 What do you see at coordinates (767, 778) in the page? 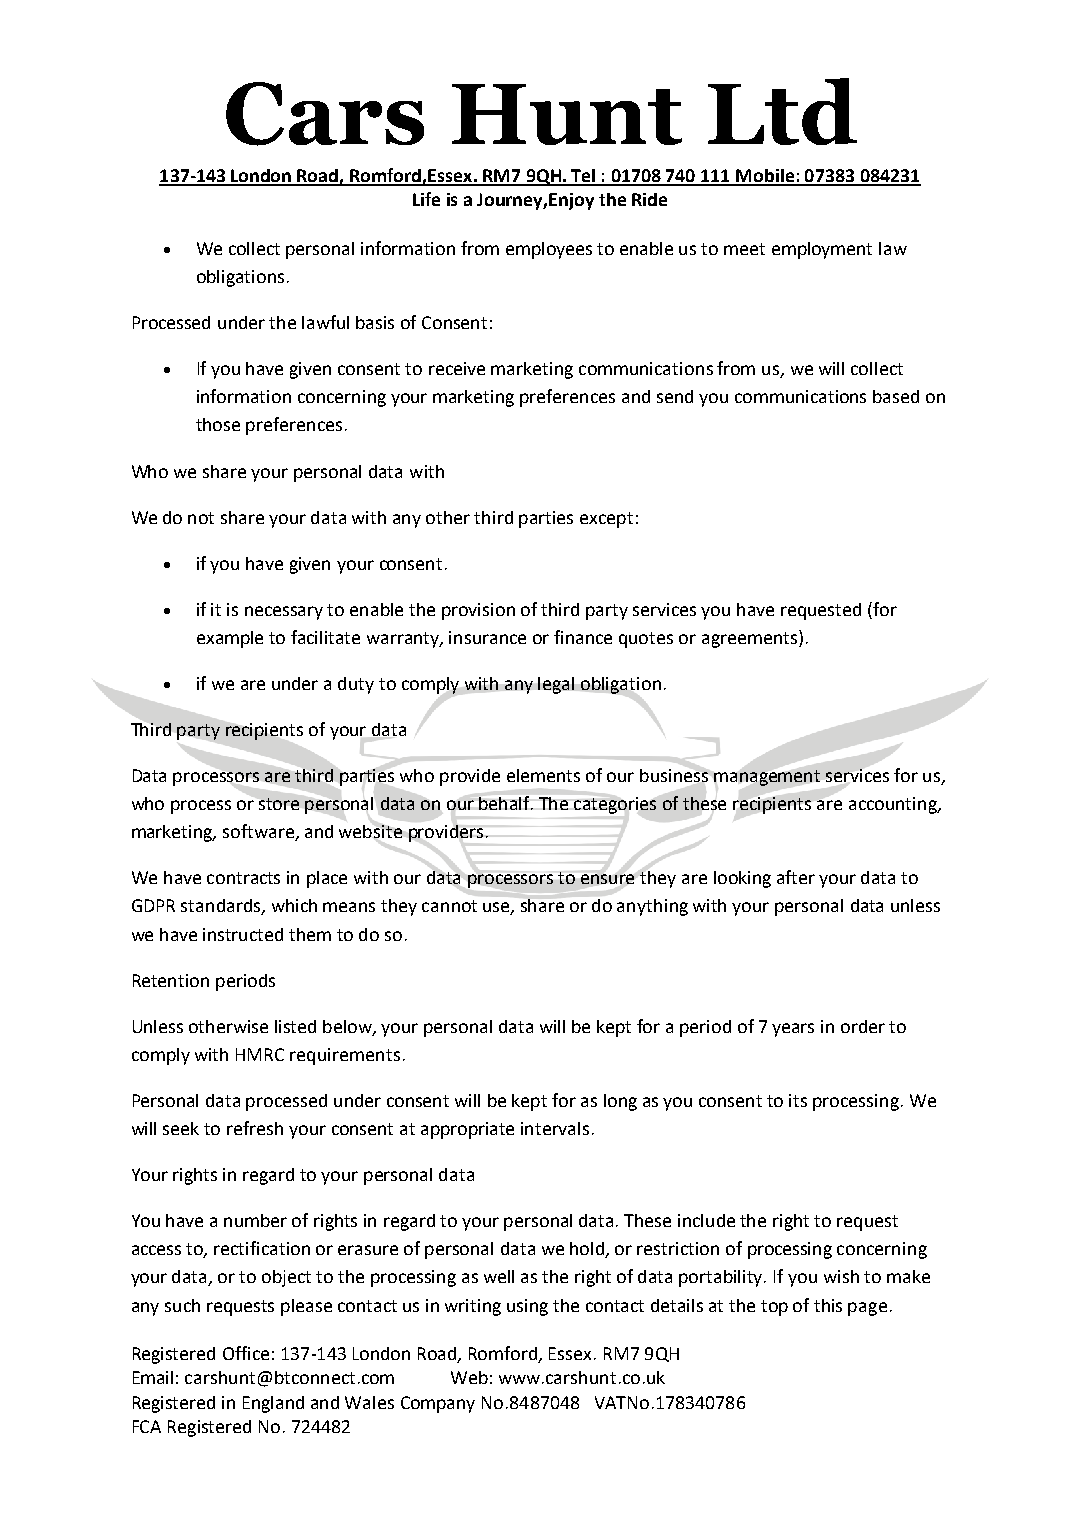
I see `management` at bounding box center [767, 778].
